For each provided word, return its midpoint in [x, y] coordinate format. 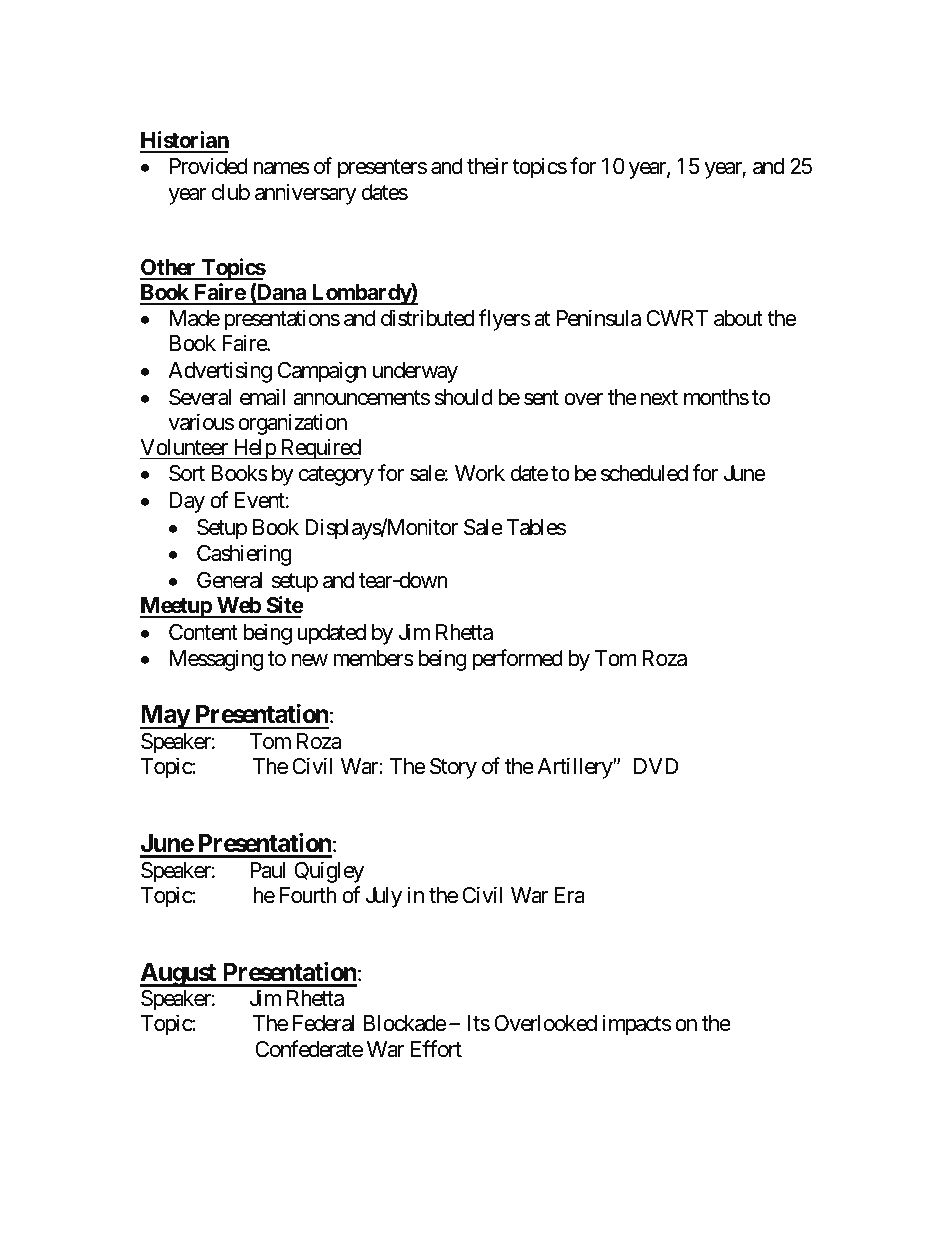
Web [238, 607]
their [487, 166]
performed [517, 660]
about [738, 318]
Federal [323, 1023]
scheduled [644, 473]
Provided [209, 166]
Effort [436, 1049]
